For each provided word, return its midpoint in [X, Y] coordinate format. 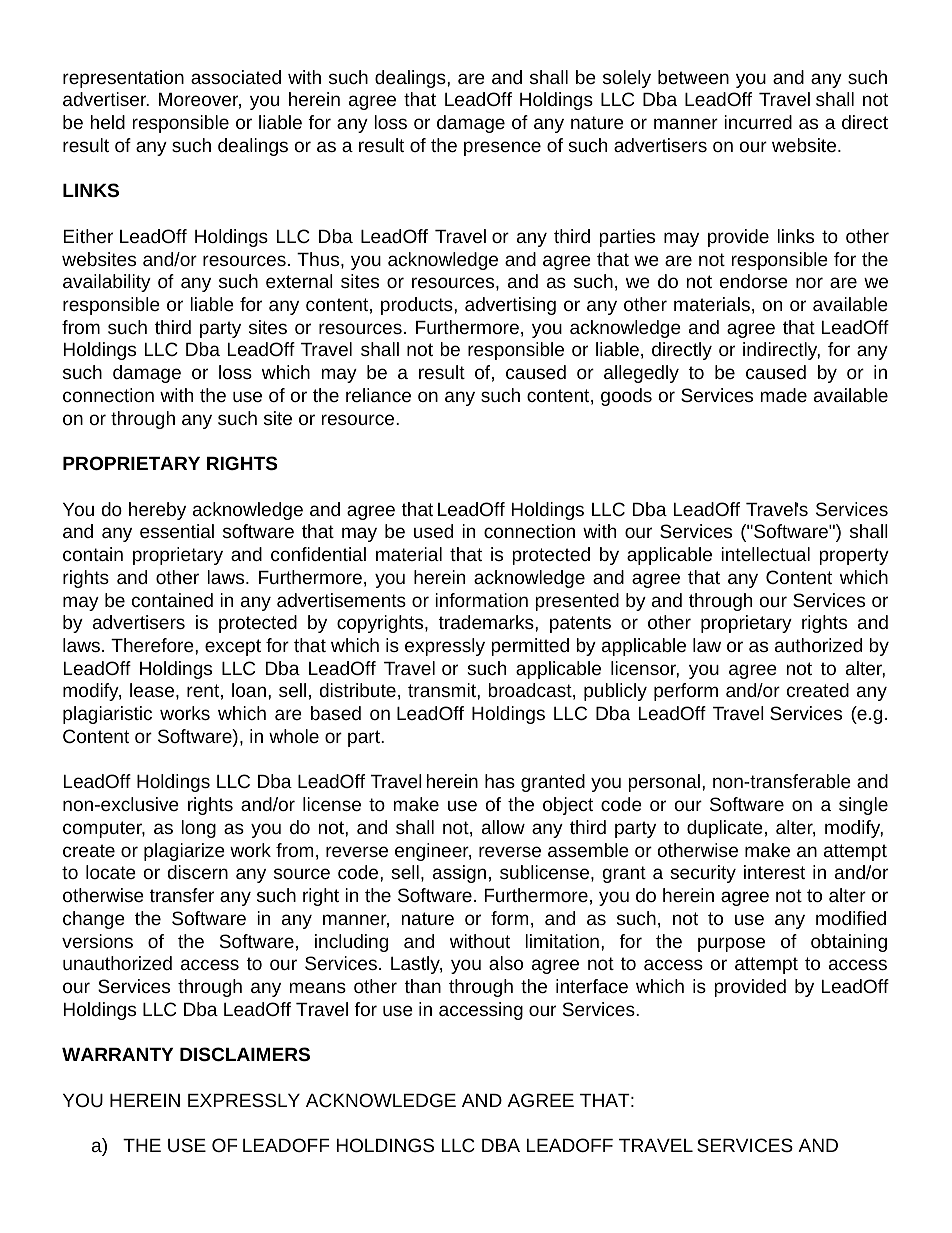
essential [177, 531]
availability [107, 283]
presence [502, 148]
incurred [758, 122]
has [500, 781]
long [198, 829]
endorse [754, 281]
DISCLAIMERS [245, 1054]
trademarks [487, 622]
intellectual [765, 554]
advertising [510, 306]
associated [236, 77]
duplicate [725, 829]
